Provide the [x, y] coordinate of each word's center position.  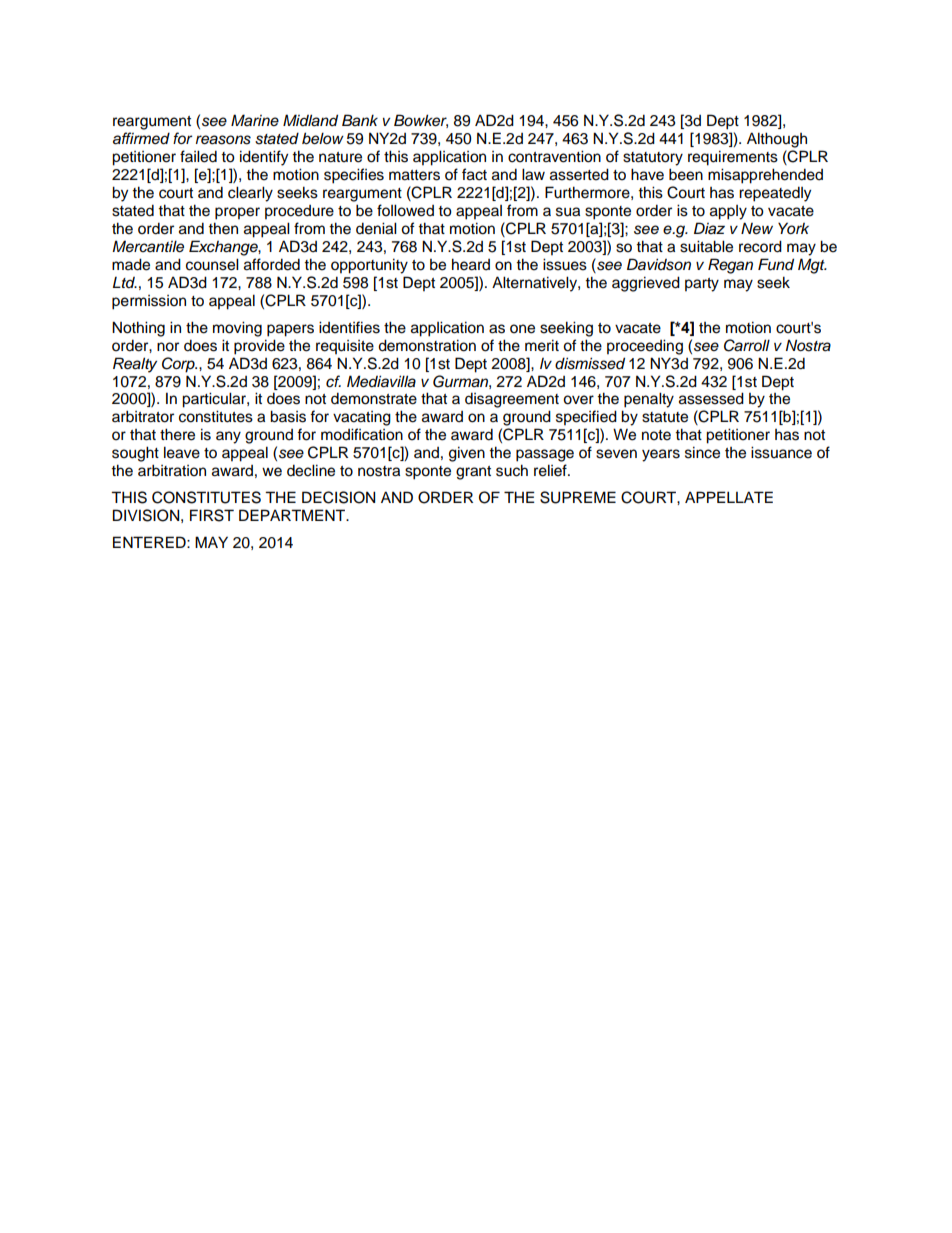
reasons [223, 140]
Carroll [747, 345]
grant [473, 473]
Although [777, 140]
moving [237, 329]
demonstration [427, 345]
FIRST [212, 515]
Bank [360, 120]
